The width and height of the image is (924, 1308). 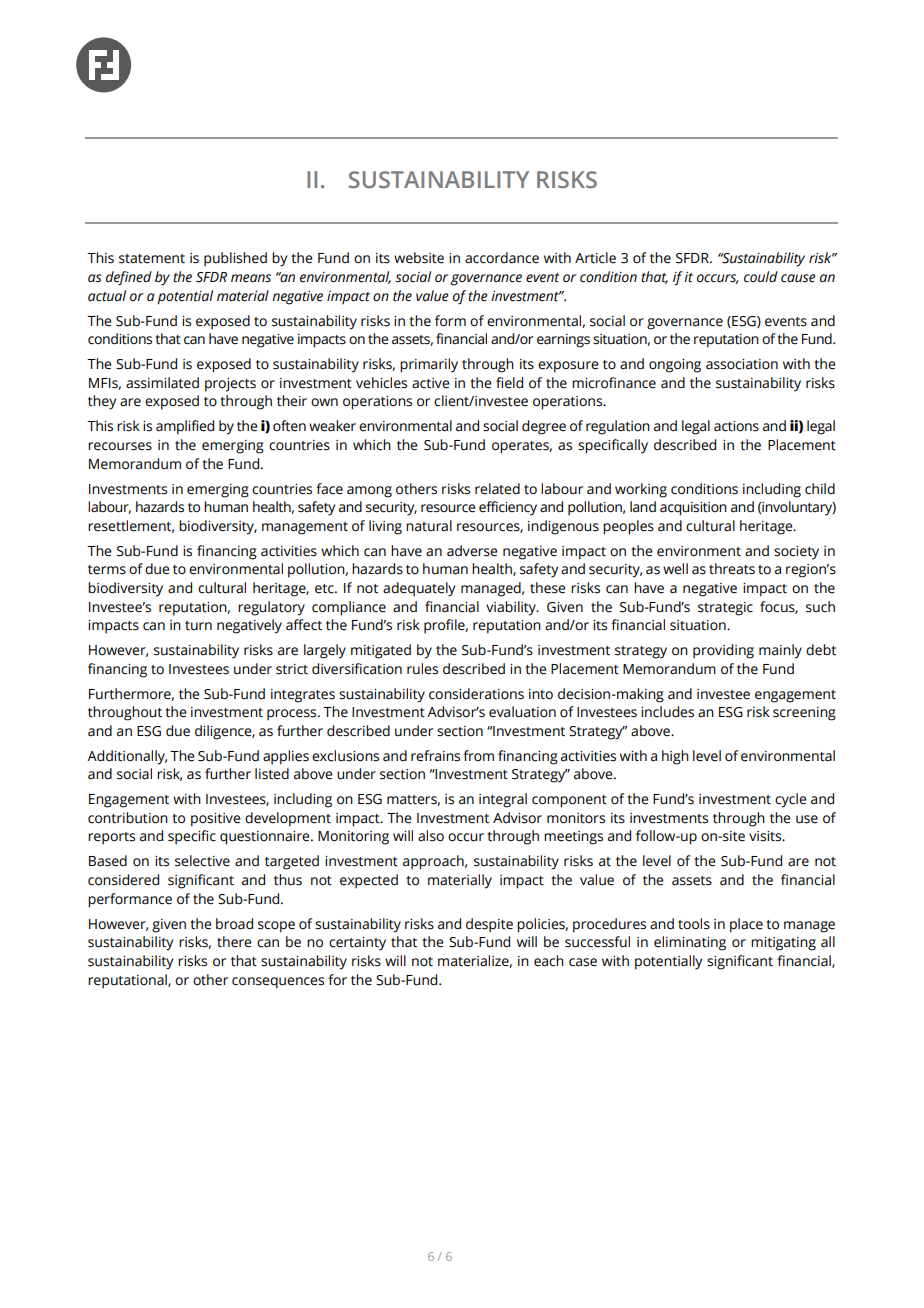 What do you see at coordinates (478, 756) in the image?
I see `from` at bounding box center [478, 756].
